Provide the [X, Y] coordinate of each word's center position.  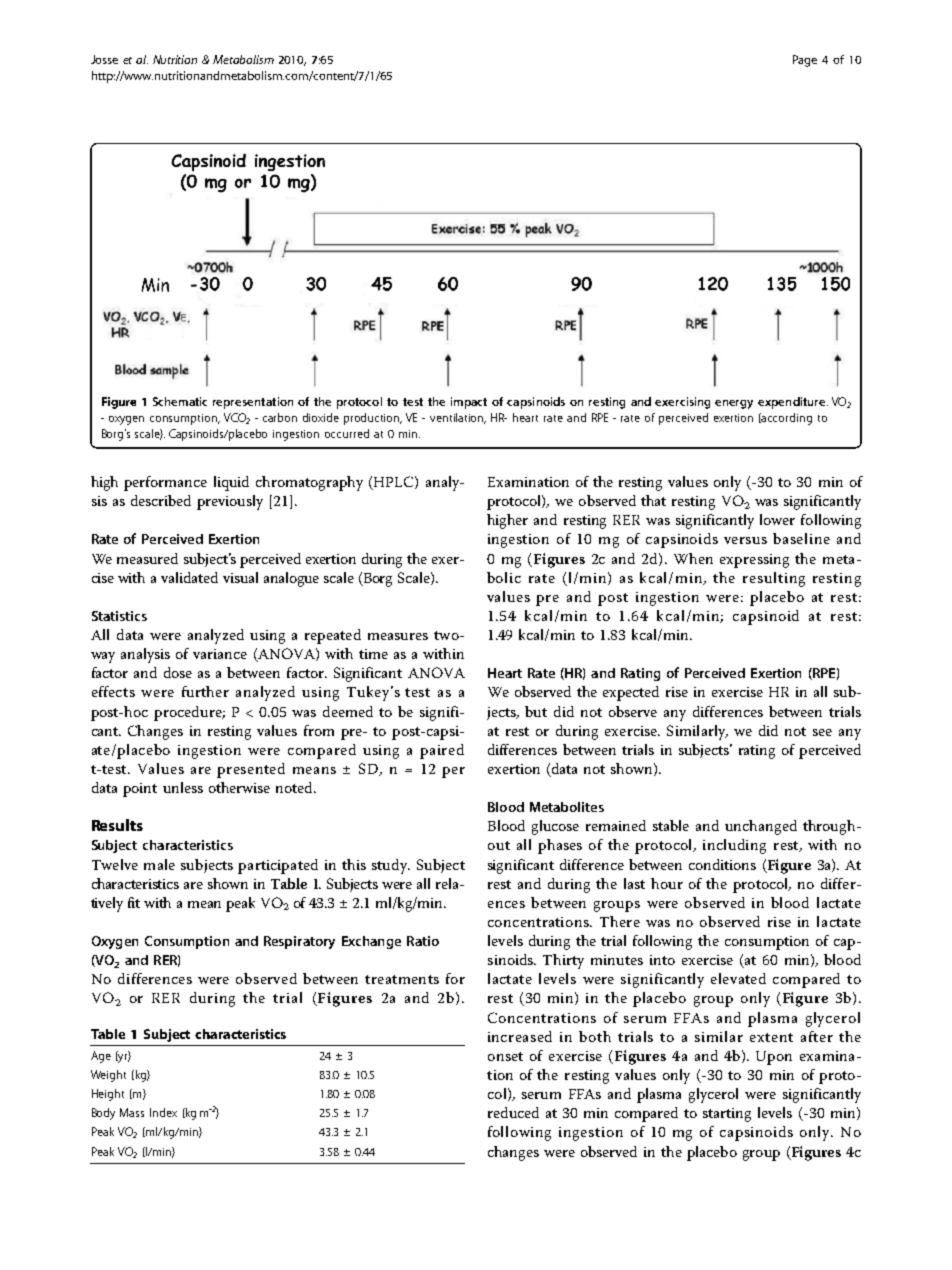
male [159, 864]
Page [805, 61]
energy [734, 404]
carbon [280, 417]
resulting [774, 579]
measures [398, 636]
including [734, 846]
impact [469, 403]
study [391, 866]
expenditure [793, 403]
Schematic [180, 401]
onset [505, 1056]
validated [189, 577]
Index [163, 1112]
